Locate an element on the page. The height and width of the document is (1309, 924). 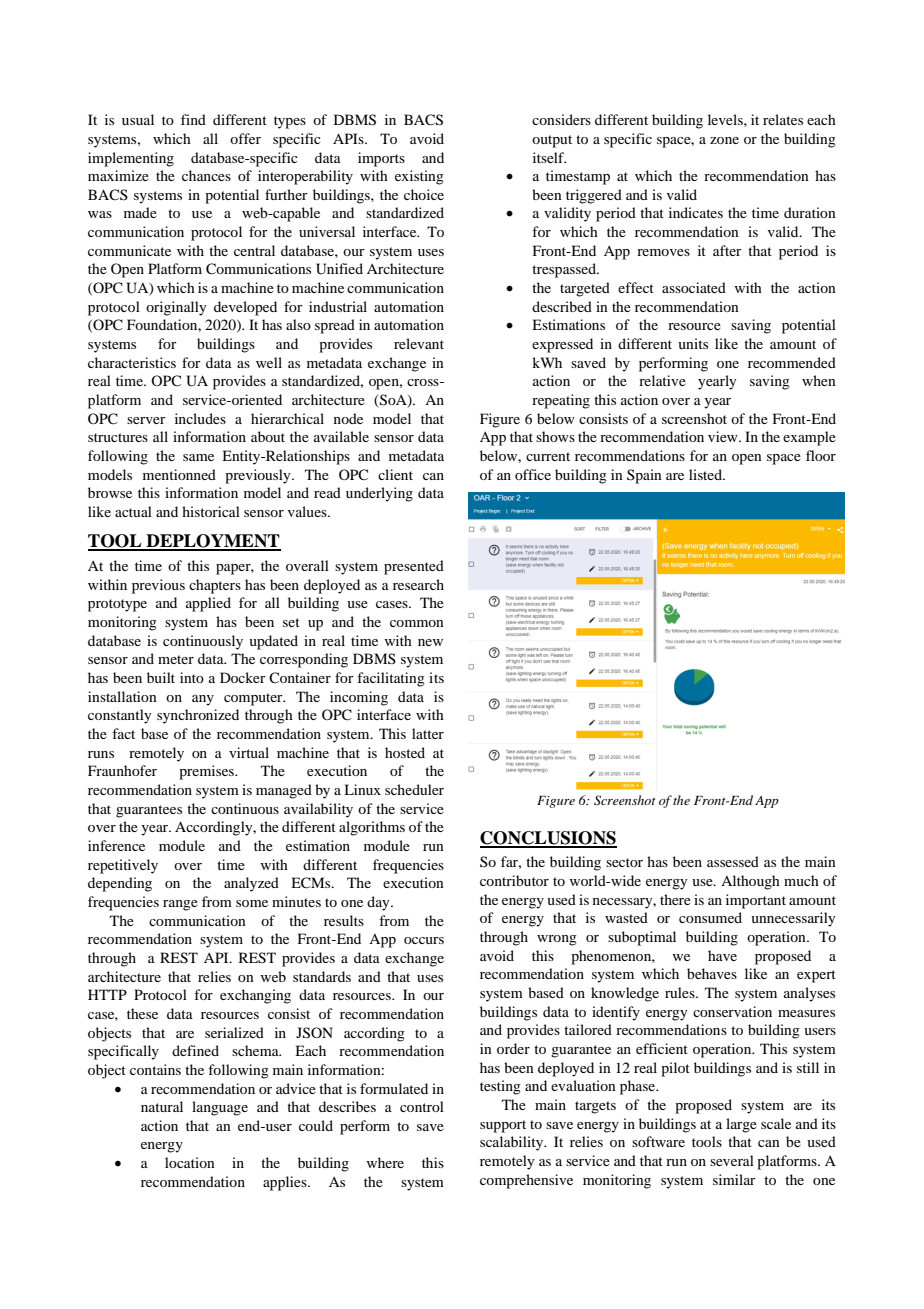
existing is located at coordinates (419, 177).
